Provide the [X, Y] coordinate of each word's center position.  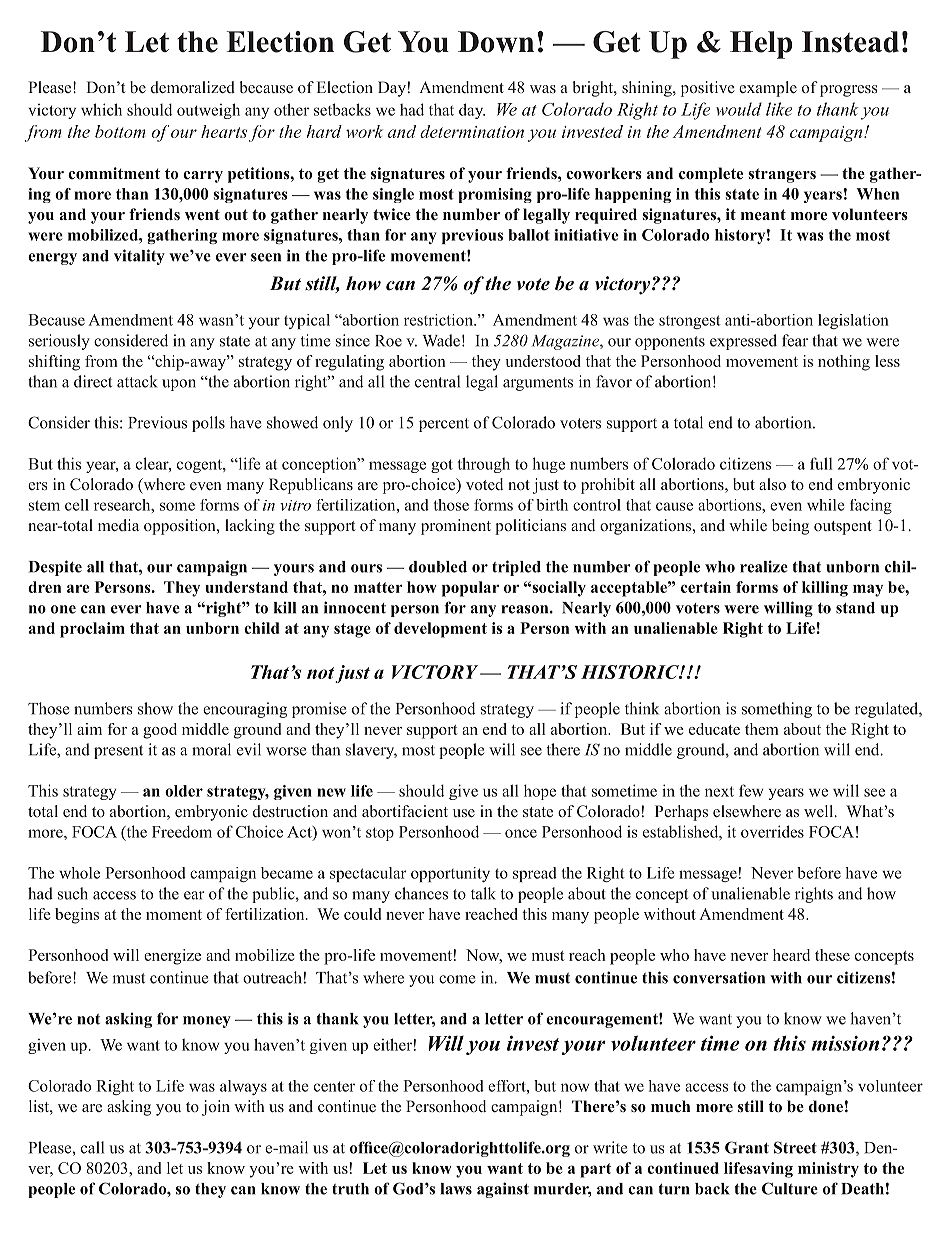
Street [795, 1147]
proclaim [92, 630]
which [101, 109]
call [92, 1147]
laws [456, 1189]
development [440, 630]
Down [496, 42]
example [768, 89]
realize [764, 566]
